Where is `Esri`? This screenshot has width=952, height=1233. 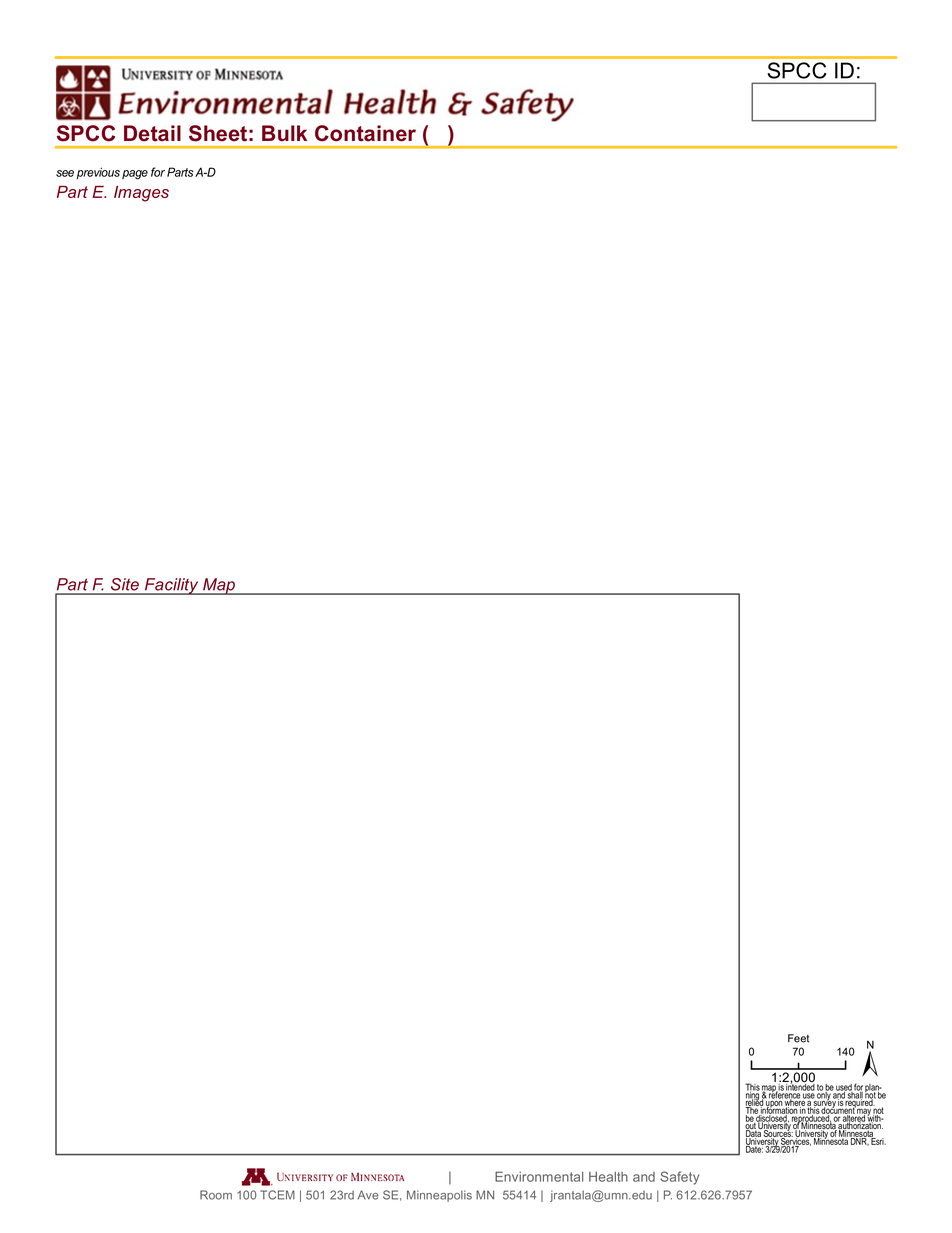 Esri is located at coordinates (877, 1140).
